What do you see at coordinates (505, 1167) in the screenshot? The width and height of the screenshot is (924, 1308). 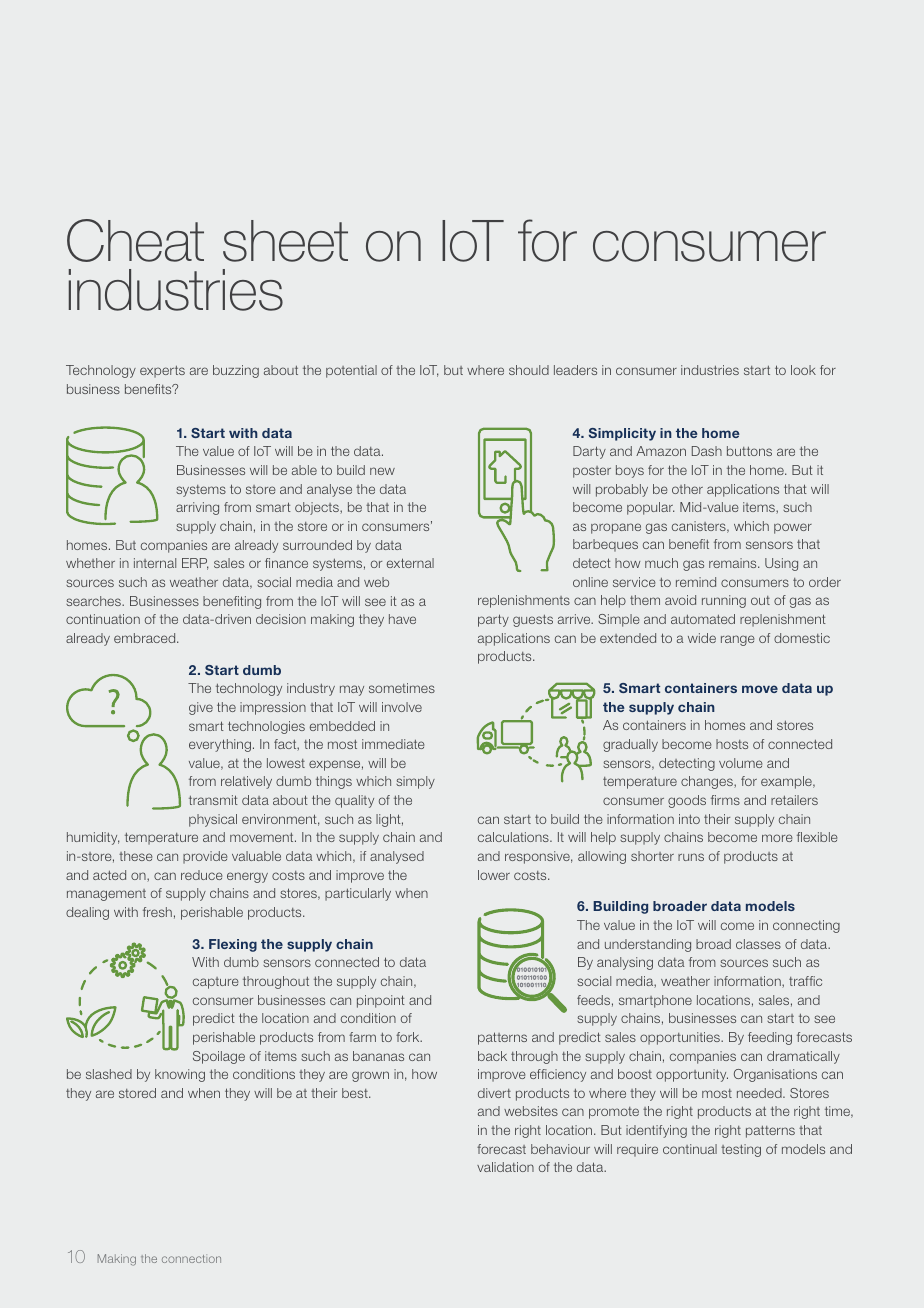 I see `validation` at bounding box center [505, 1167].
